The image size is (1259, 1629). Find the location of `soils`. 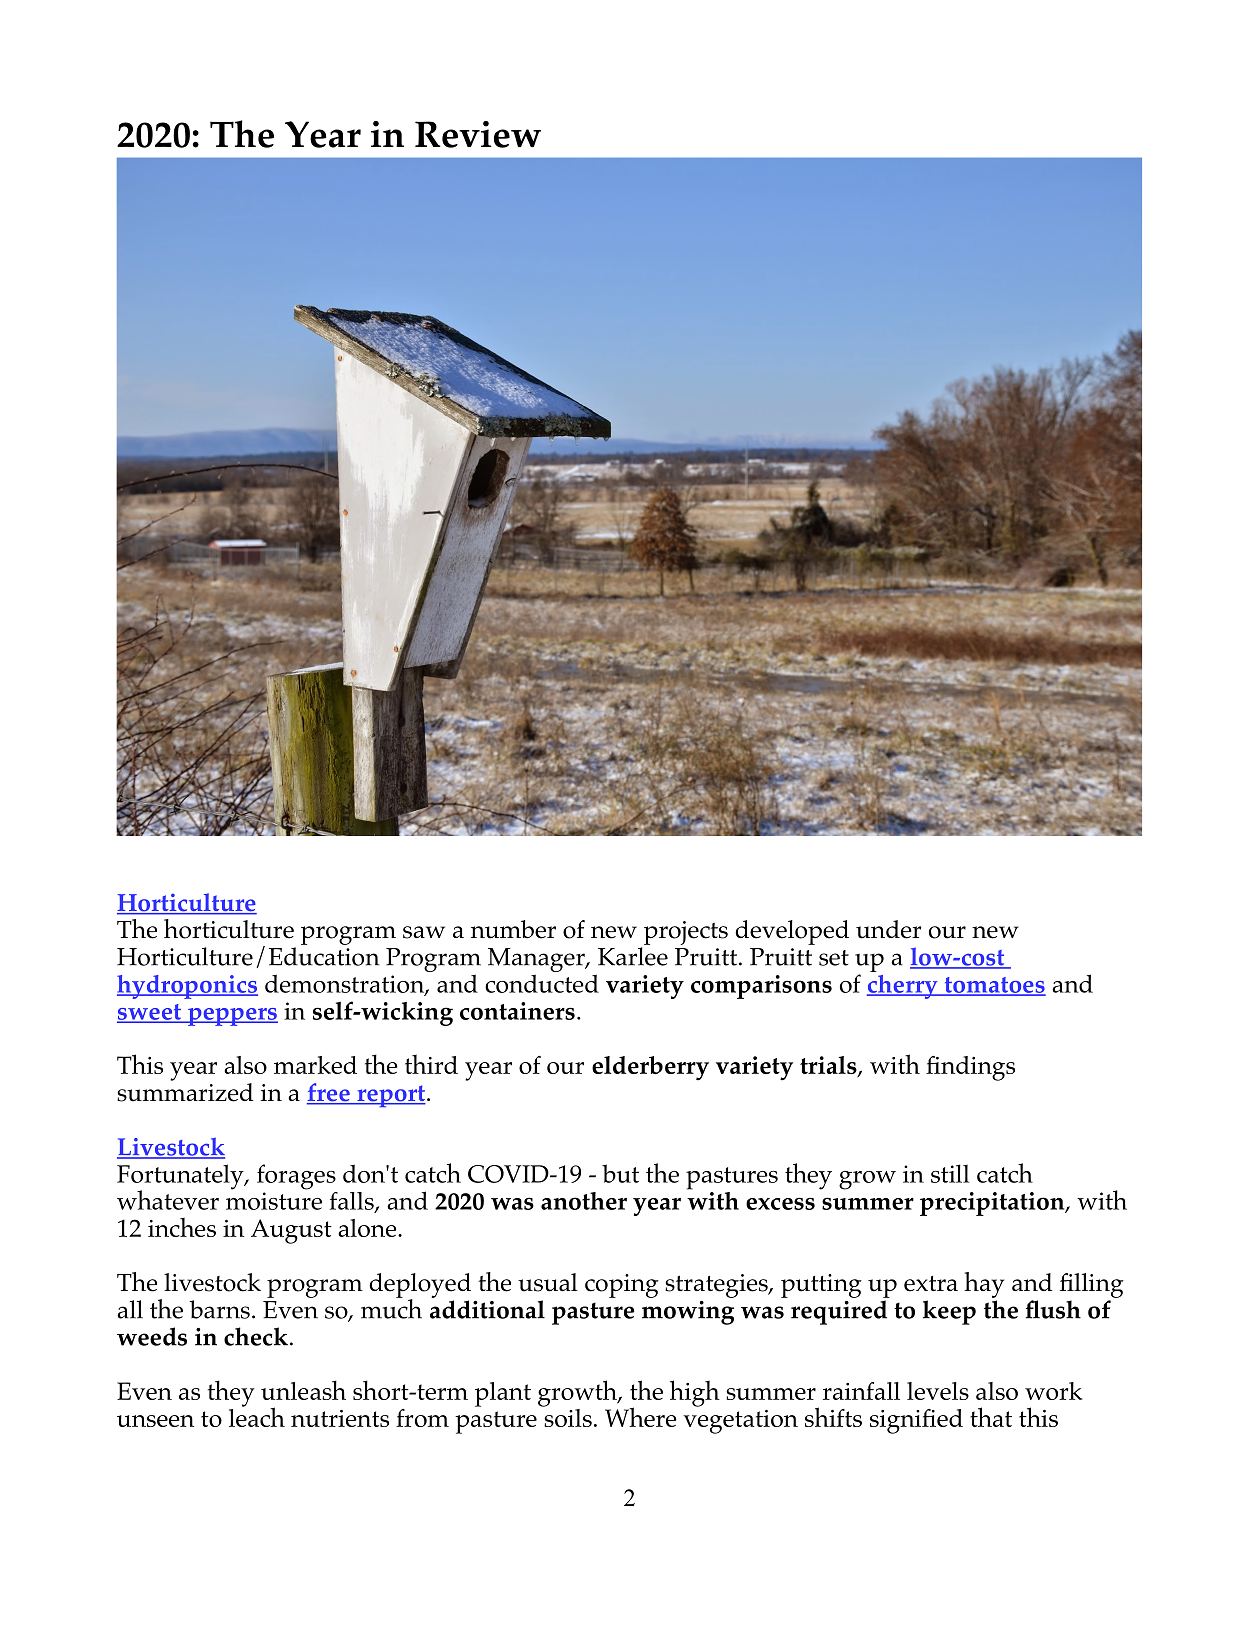

soils is located at coordinates (567, 1416).
